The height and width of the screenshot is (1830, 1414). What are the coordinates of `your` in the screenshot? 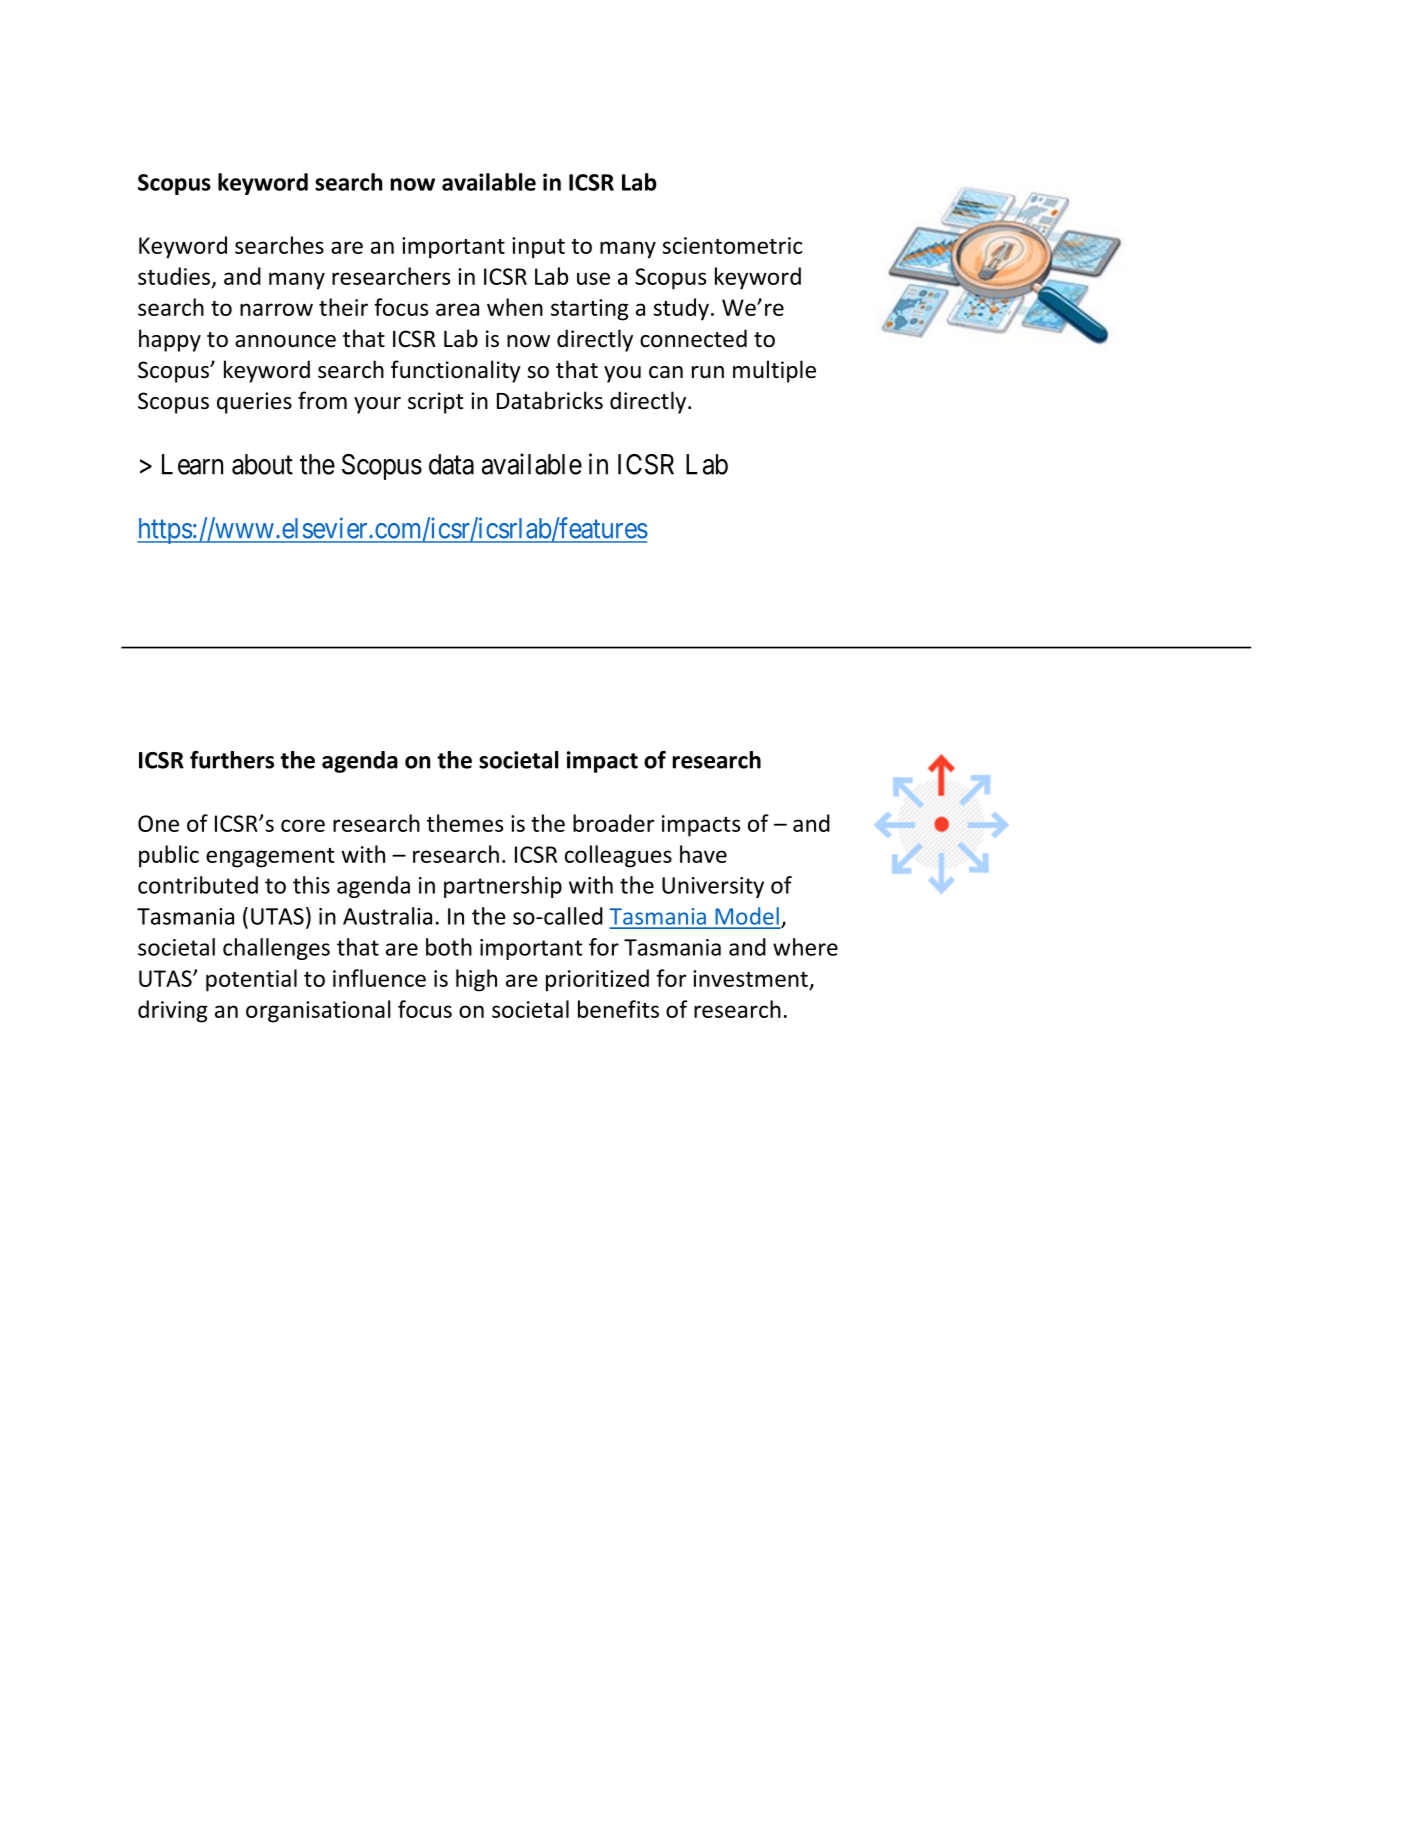 It's located at (377, 405).
